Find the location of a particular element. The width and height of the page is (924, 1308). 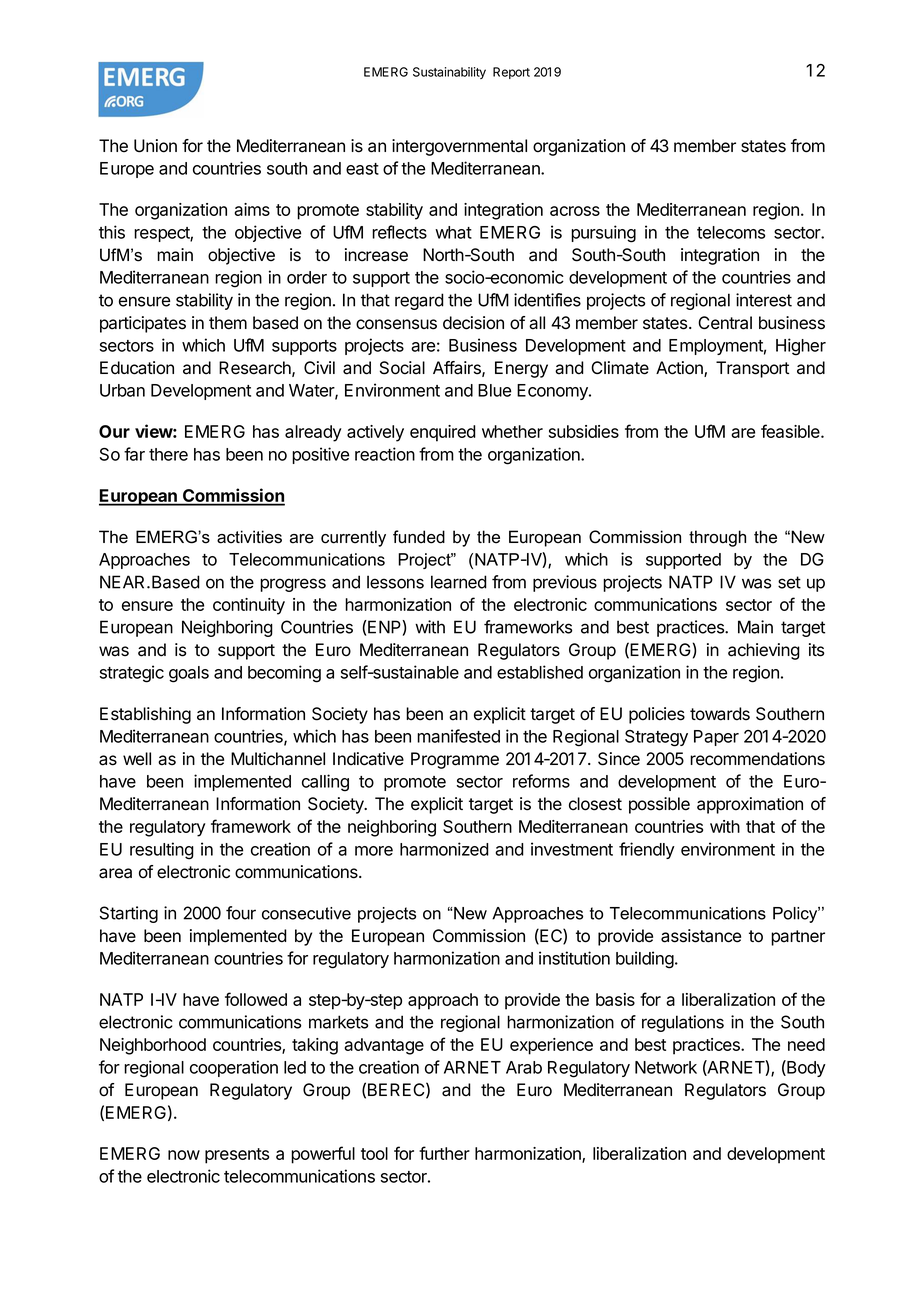

now is located at coordinates (184, 1155).
